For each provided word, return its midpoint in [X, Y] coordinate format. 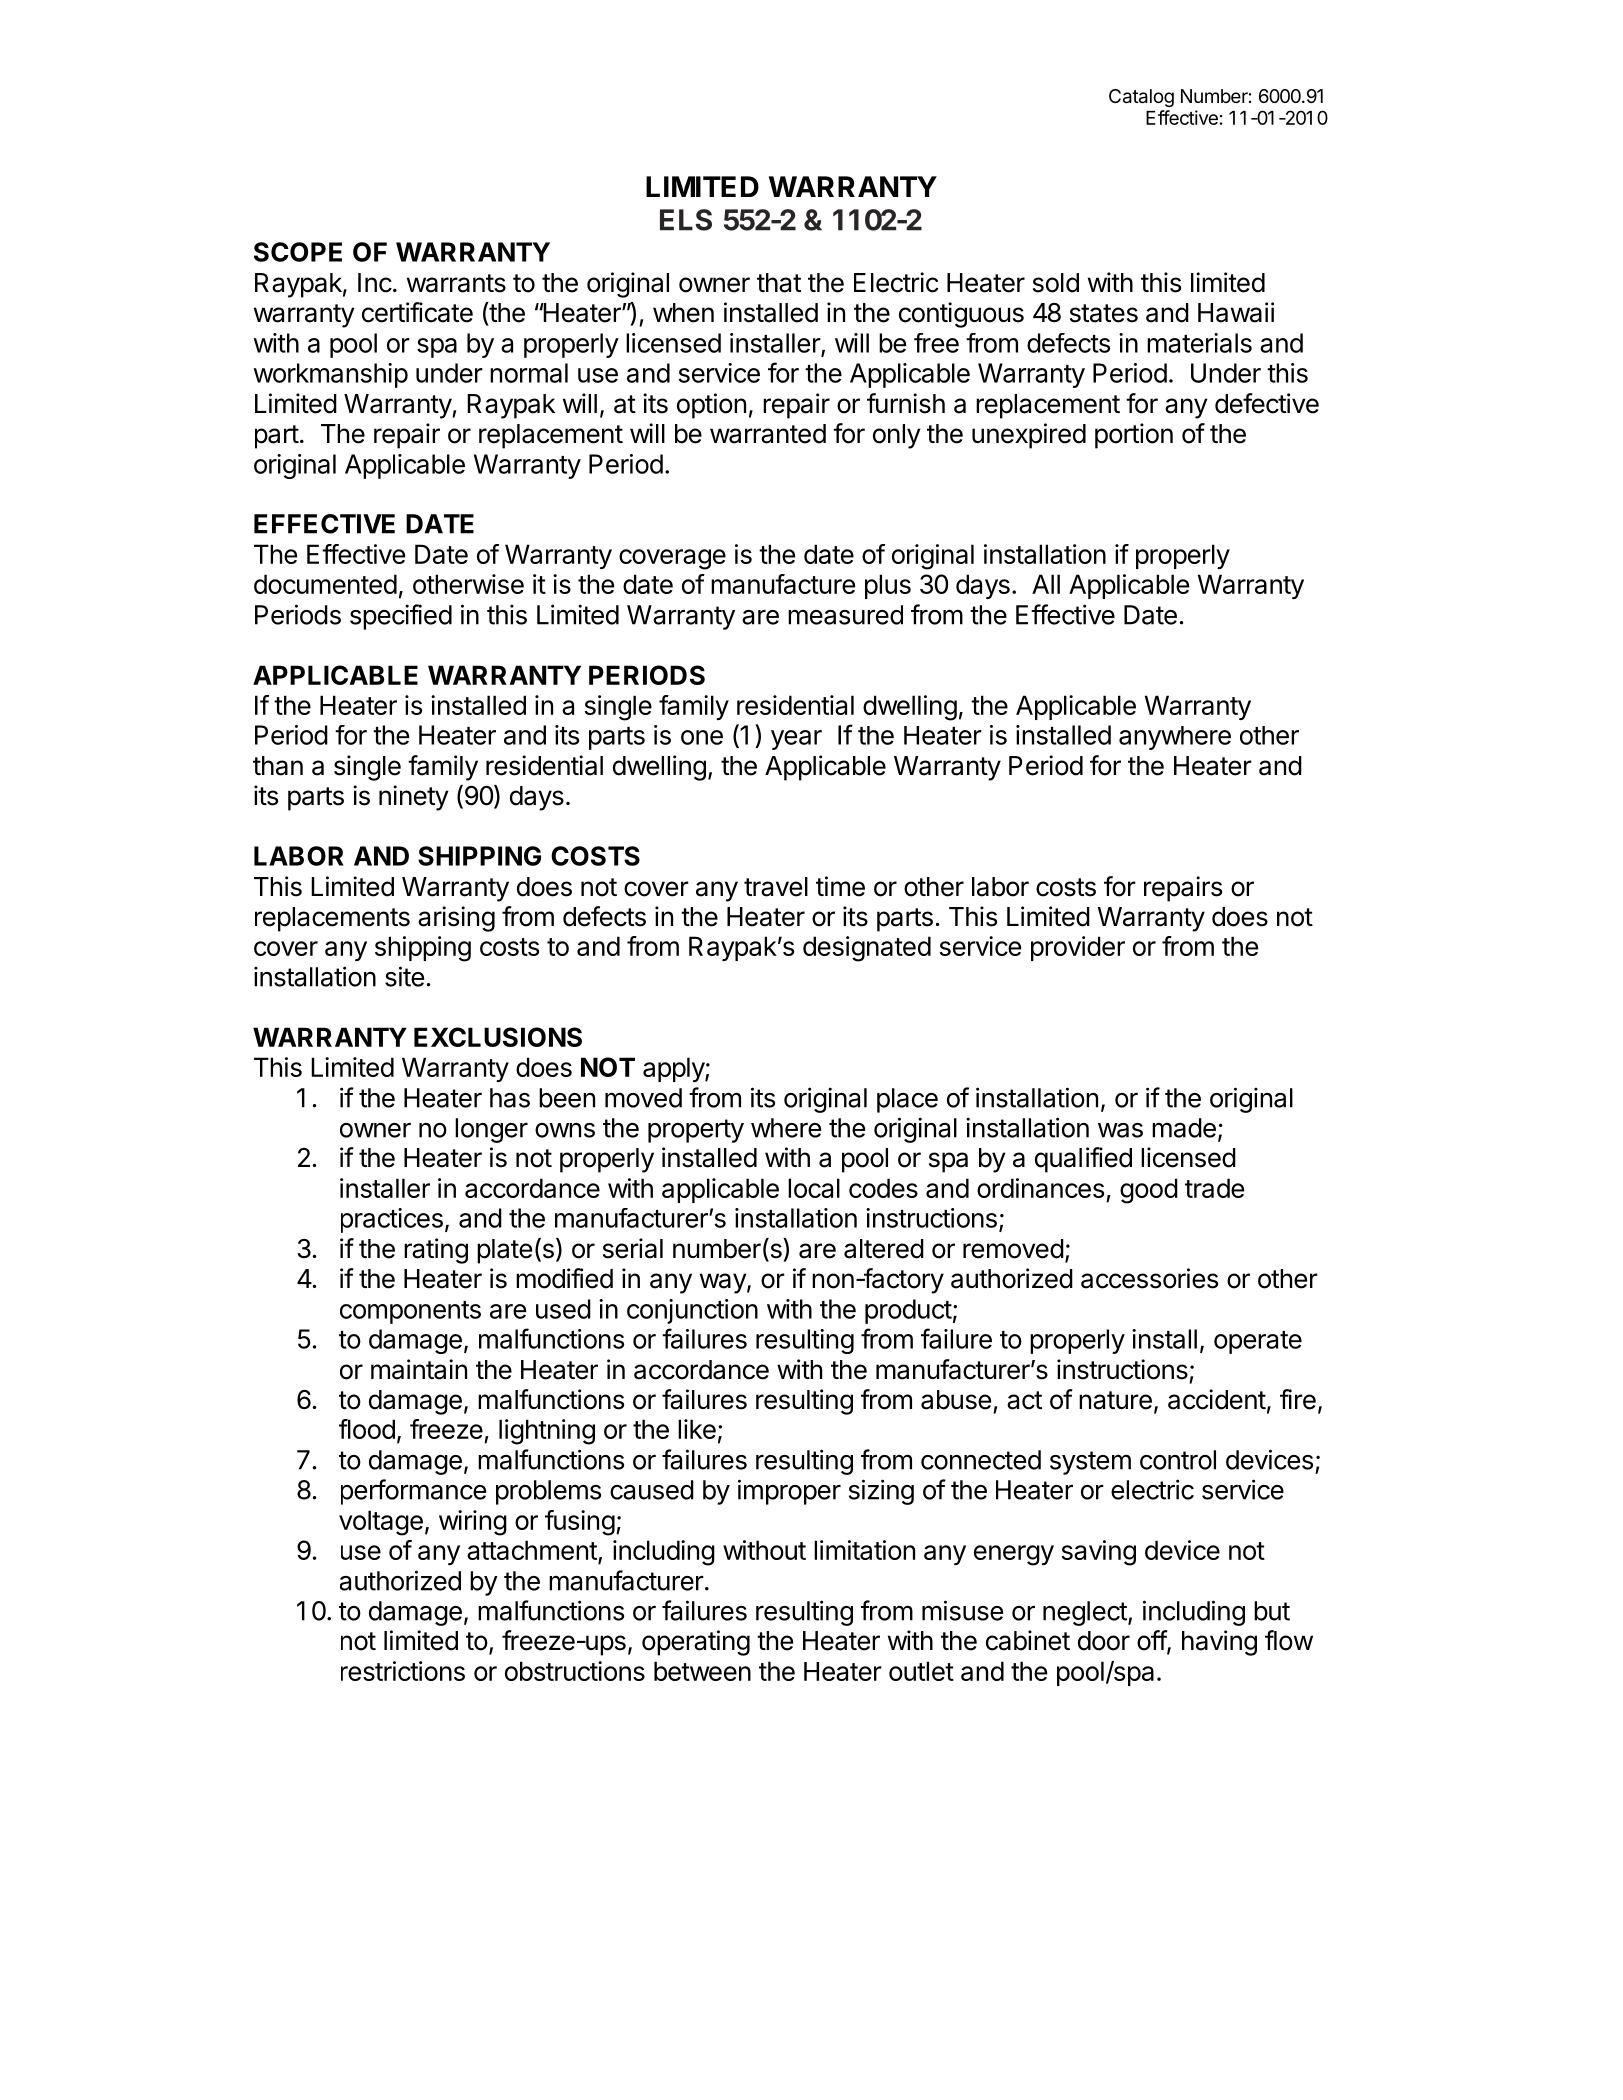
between [702, 1671]
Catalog [1141, 98]
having [1219, 1643]
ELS [686, 220]
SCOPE [298, 252]
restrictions [403, 1671]
